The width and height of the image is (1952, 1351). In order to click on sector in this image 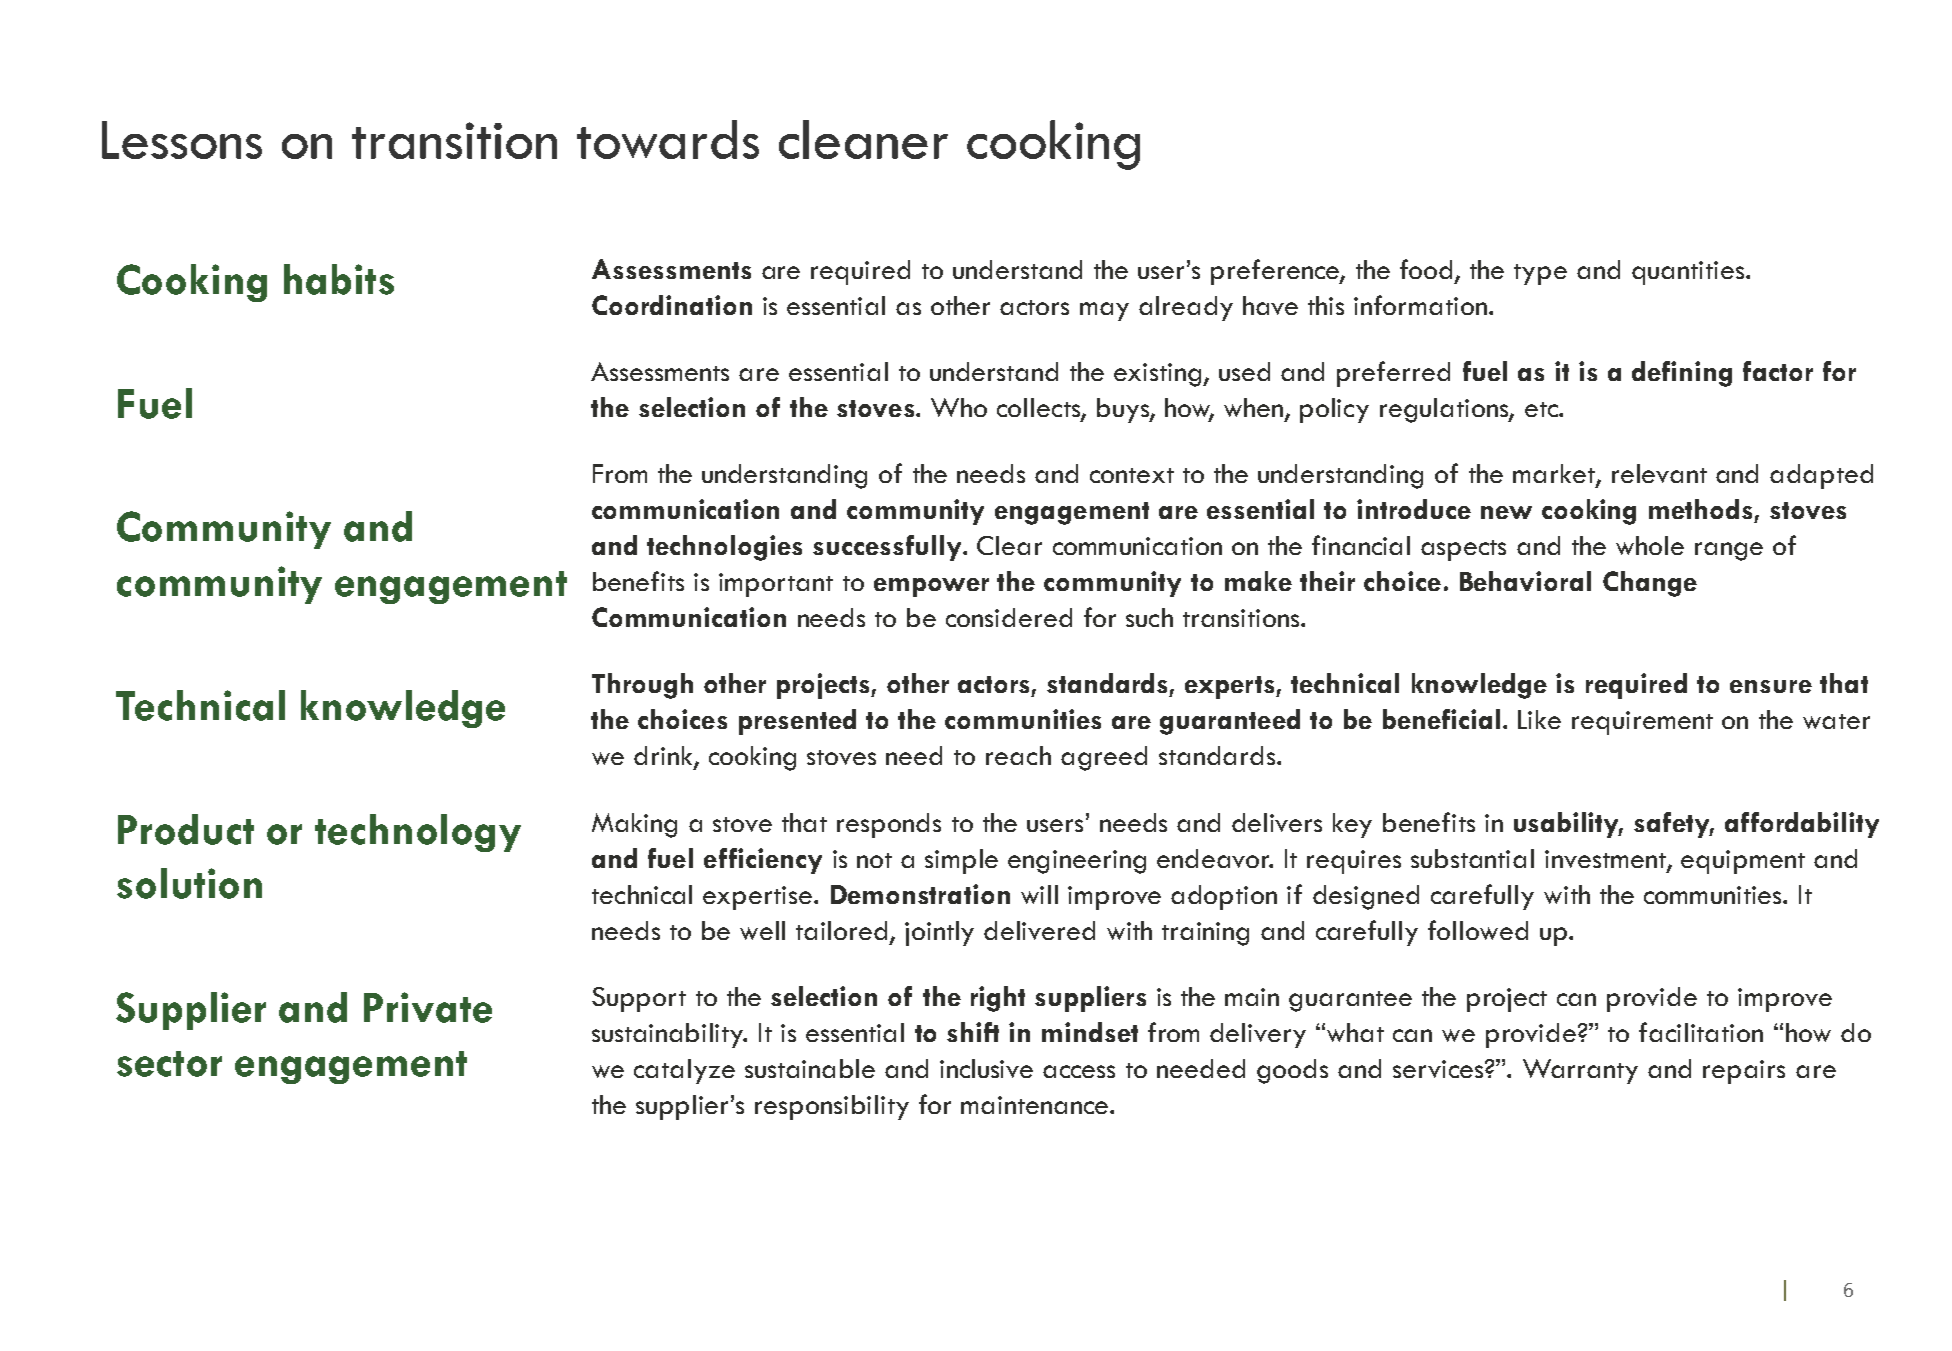, I will do `click(169, 1064)`.
